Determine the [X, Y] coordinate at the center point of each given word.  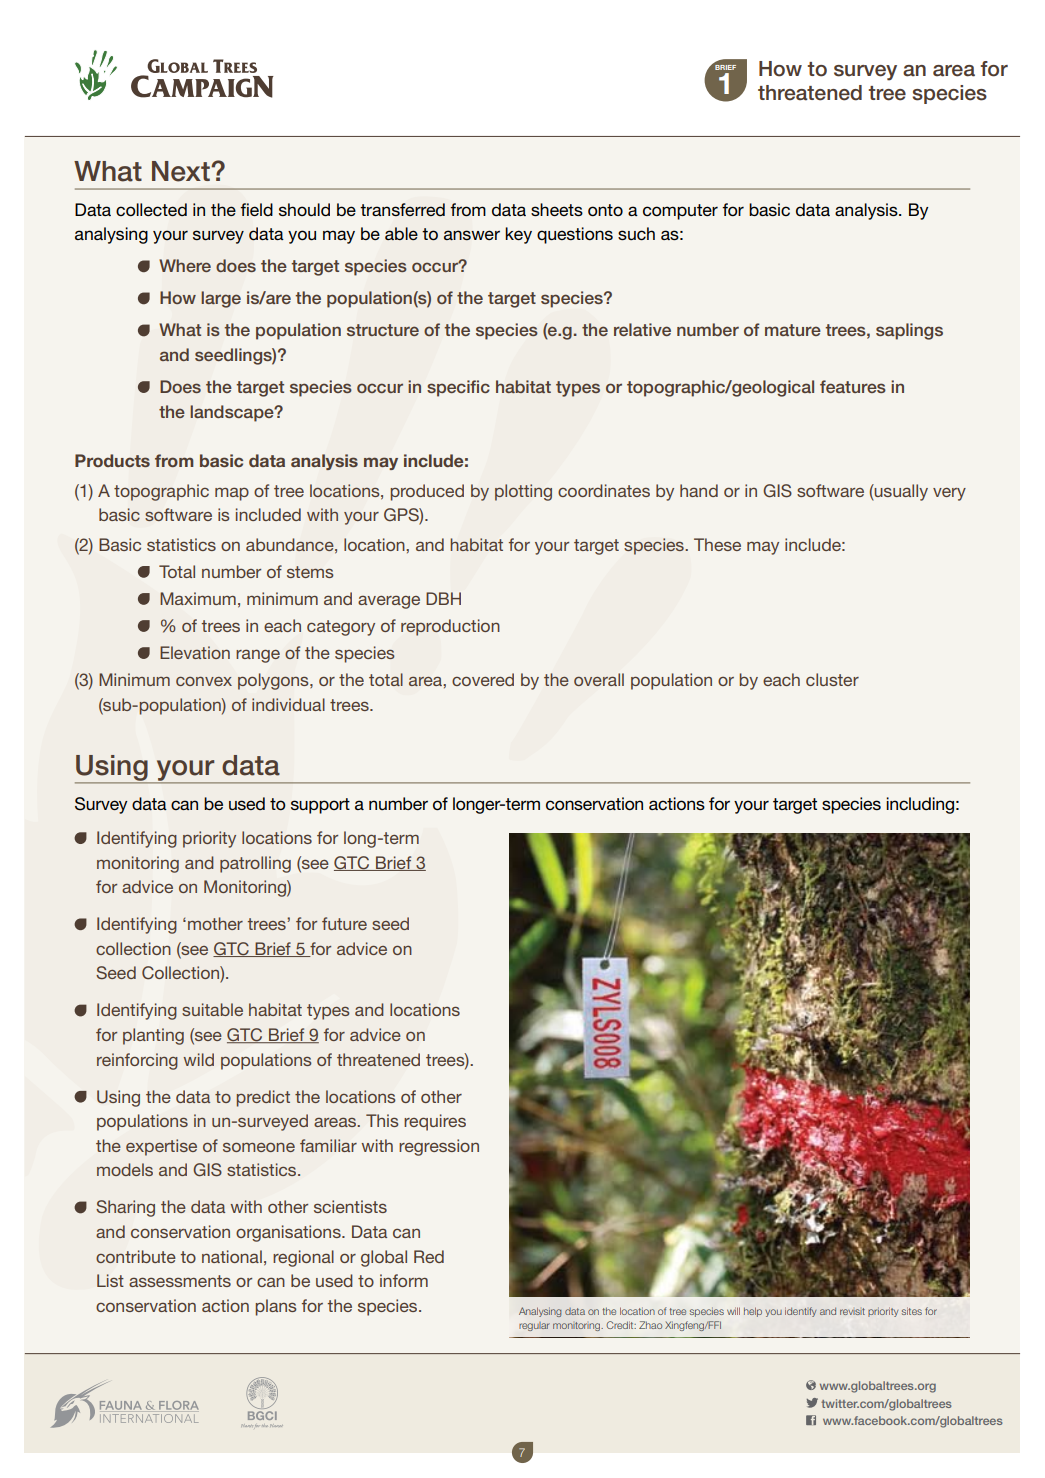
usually [900, 492]
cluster [832, 679]
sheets [557, 209]
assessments [180, 1281]
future [344, 923]
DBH [443, 598]
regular [534, 1326]
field [256, 209]
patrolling [255, 864]
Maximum [198, 598]
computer [680, 212]
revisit [852, 1311]
